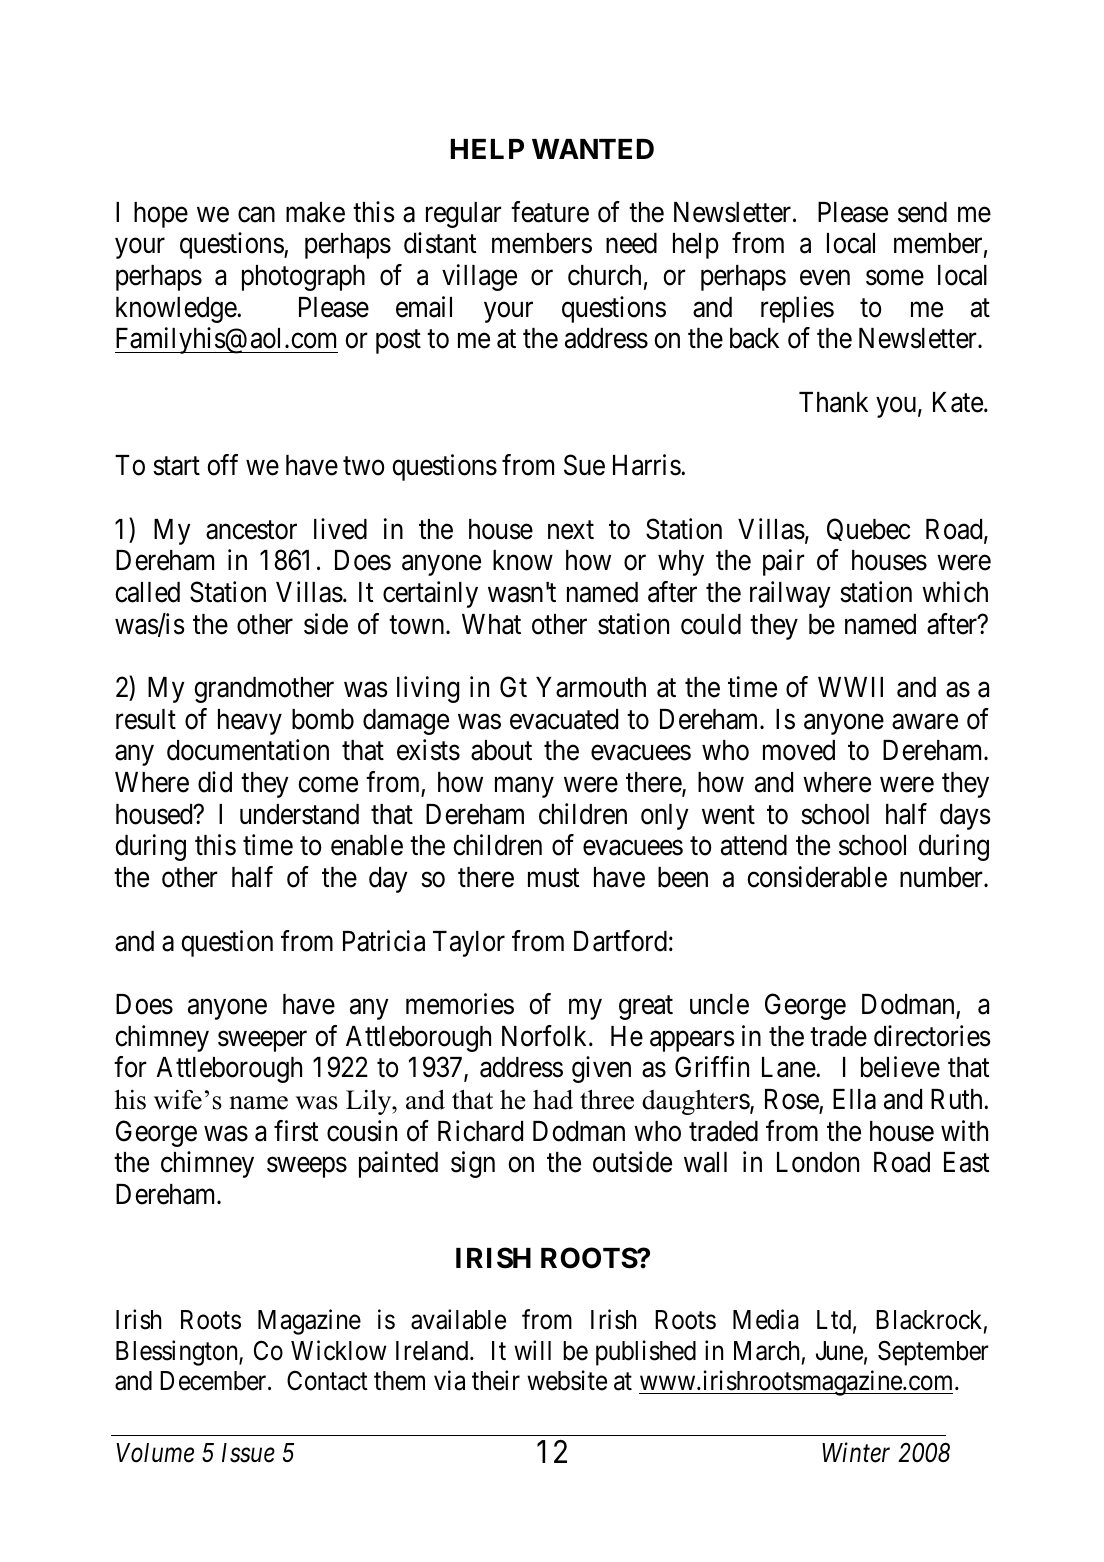  I want to click on feature, so click(550, 212).
